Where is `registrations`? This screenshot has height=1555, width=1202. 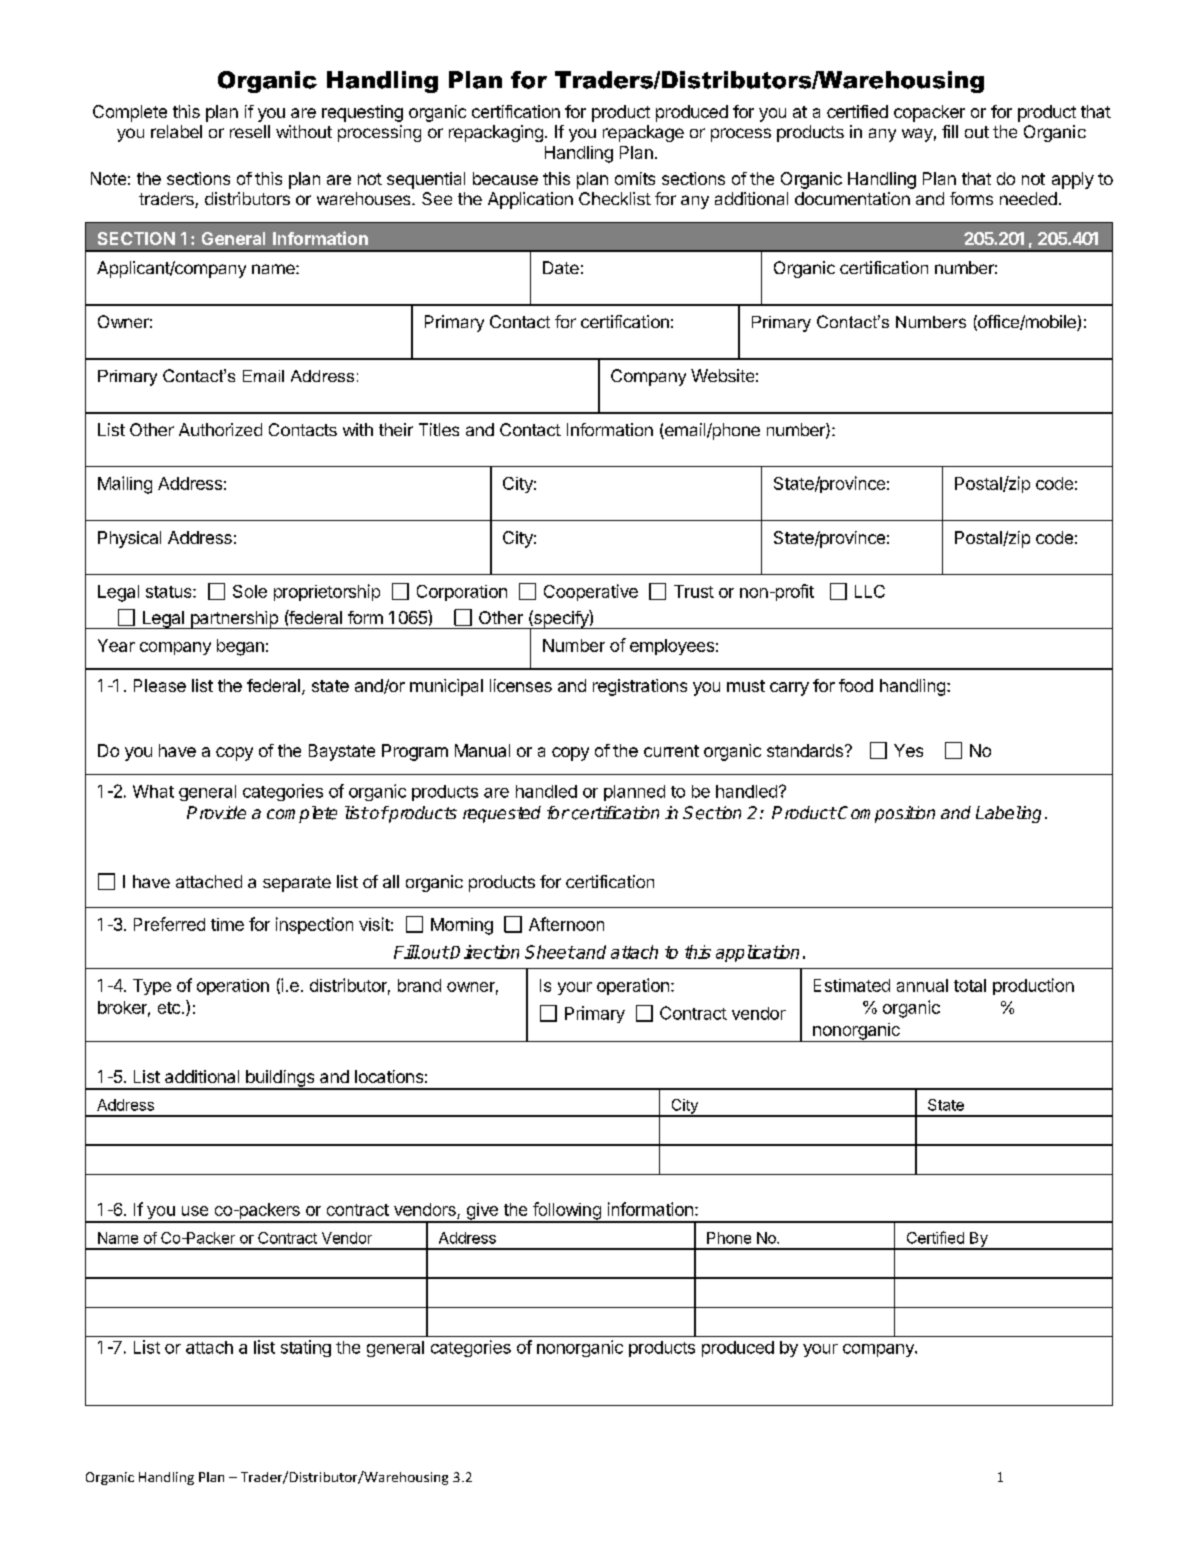 registrations is located at coordinates (640, 687).
